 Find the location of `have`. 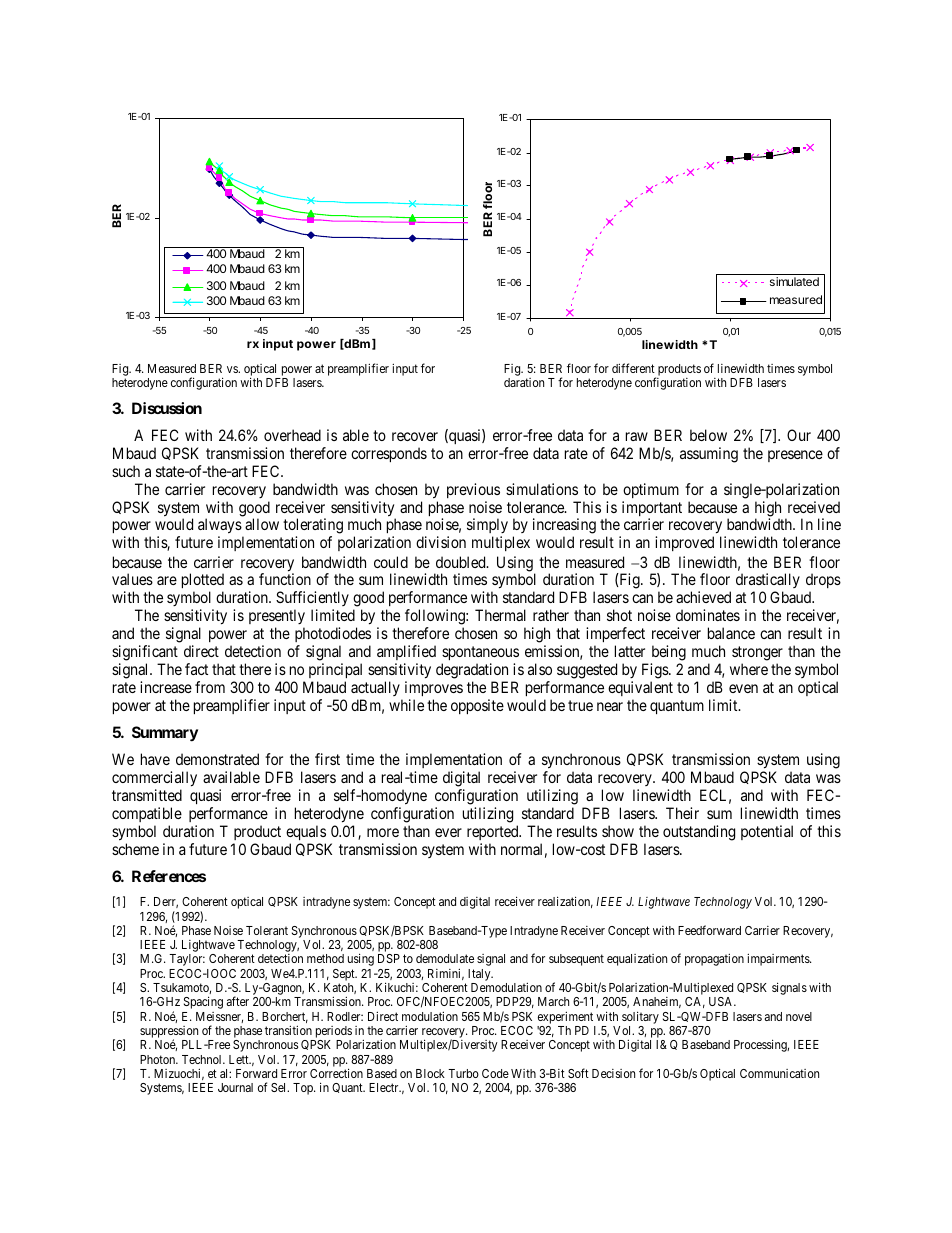

have is located at coordinates (155, 759).
